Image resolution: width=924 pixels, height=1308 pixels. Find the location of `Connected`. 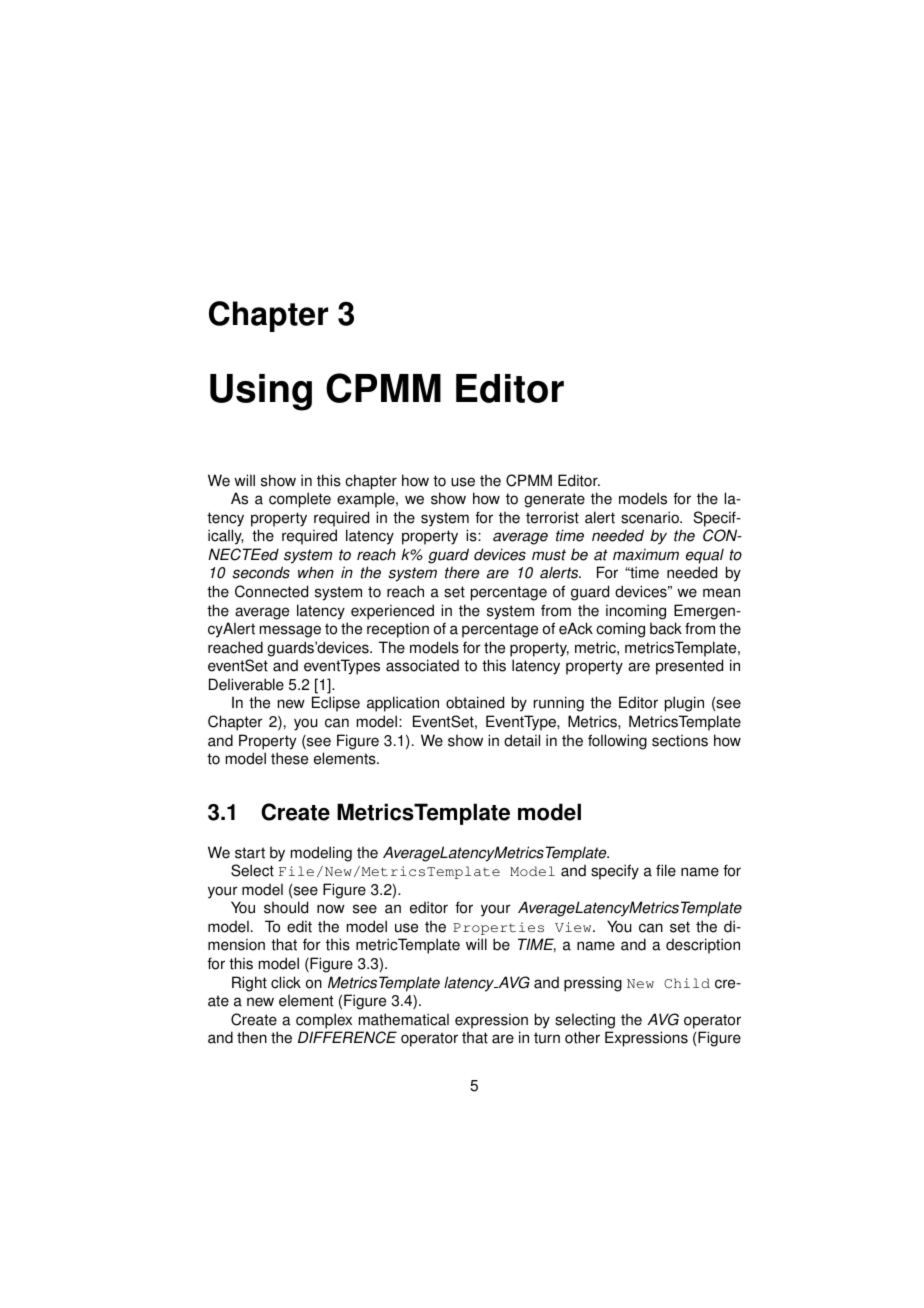

Connected is located at coordinates (271, 591).
